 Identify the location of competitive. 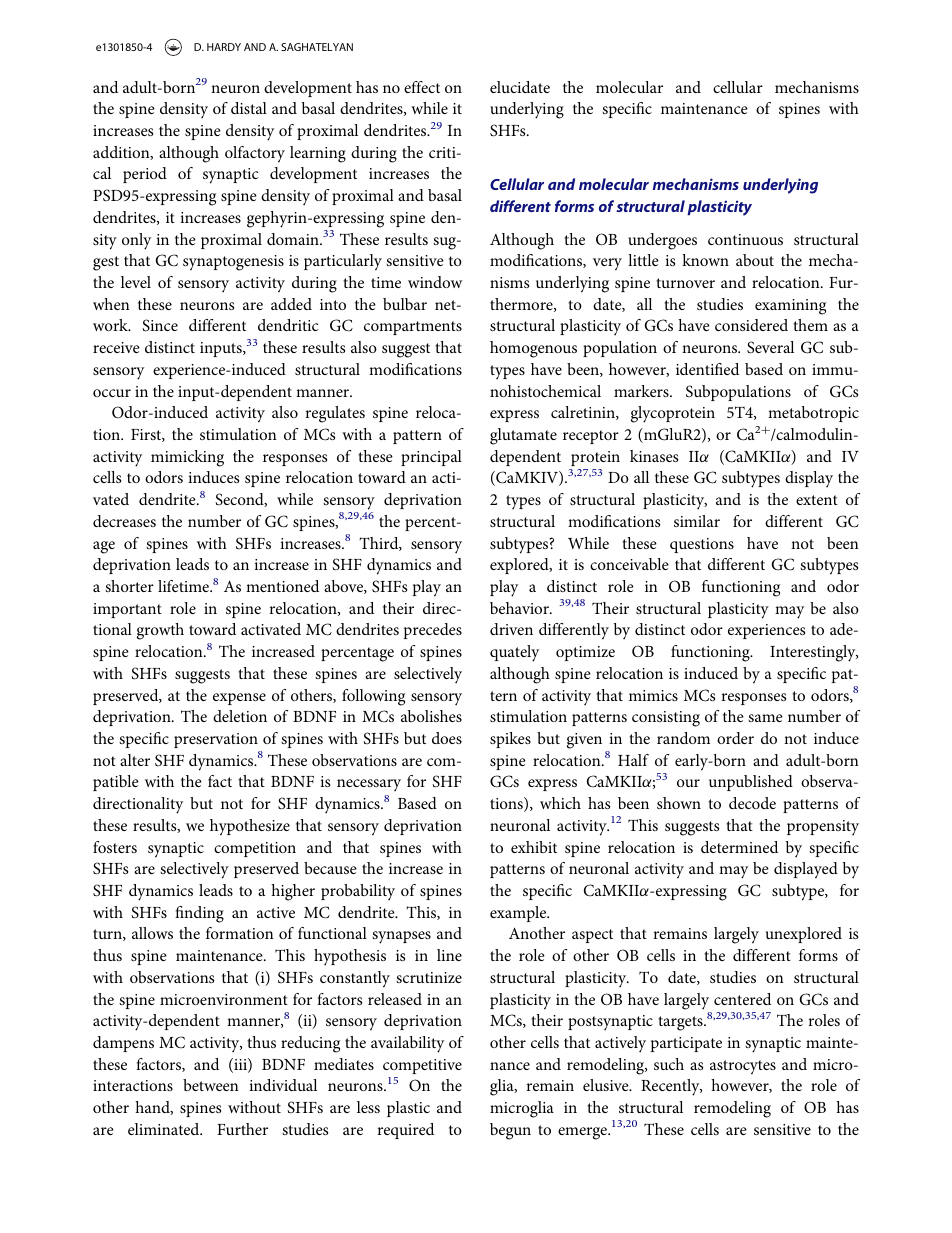
(422, 1066).
